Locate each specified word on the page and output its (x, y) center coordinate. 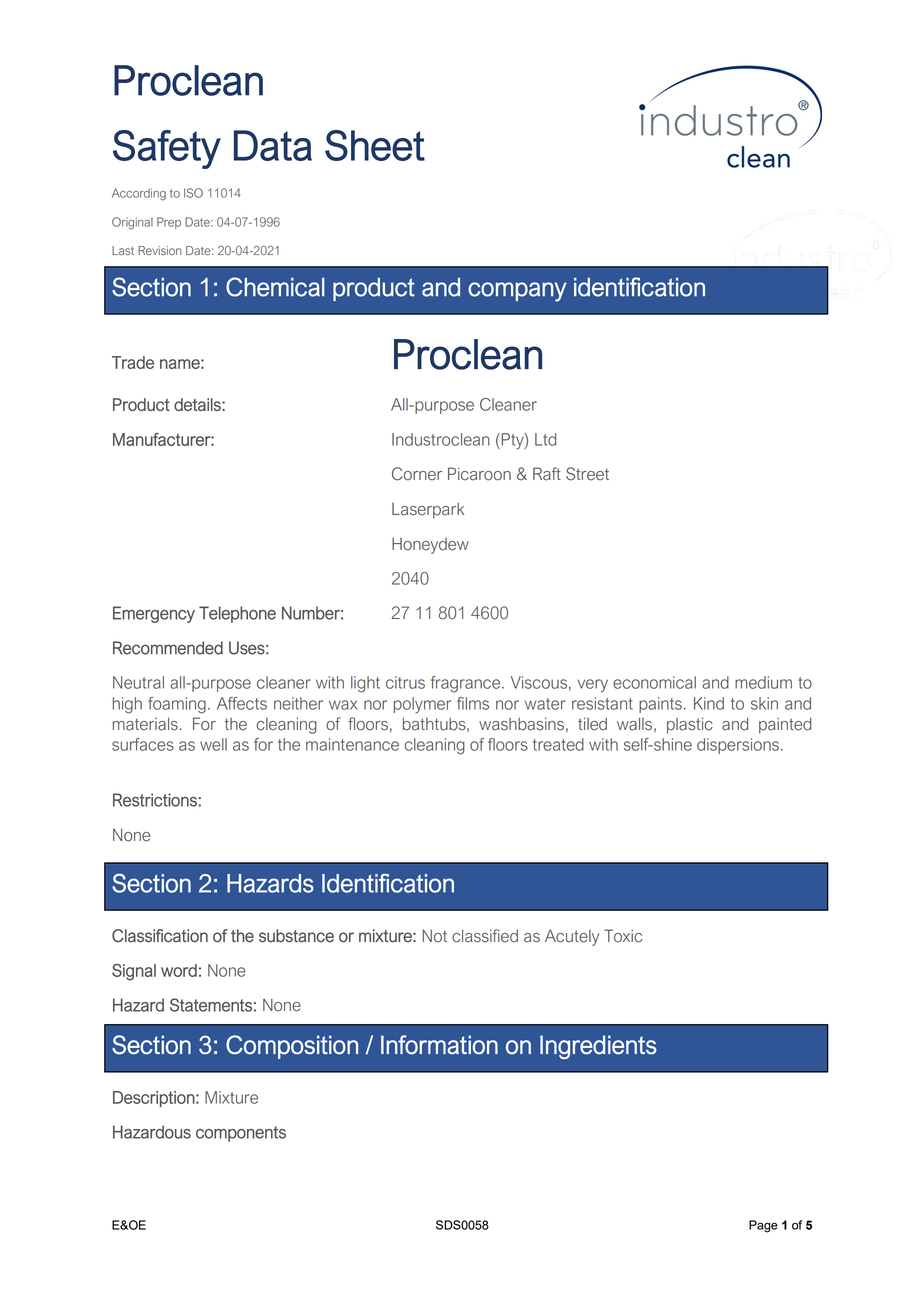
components (241, 1134)
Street (587, 474)
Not (434, 936)
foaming (177, 705)
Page (763, 1226)
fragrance (467, 684)
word (179, 970)
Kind (709, 703)
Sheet (375, 145)
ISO (193, 193)
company (517, 292)
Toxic (623, 936)
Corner (417, 474)
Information (439, 1045)
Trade (133, 362)
